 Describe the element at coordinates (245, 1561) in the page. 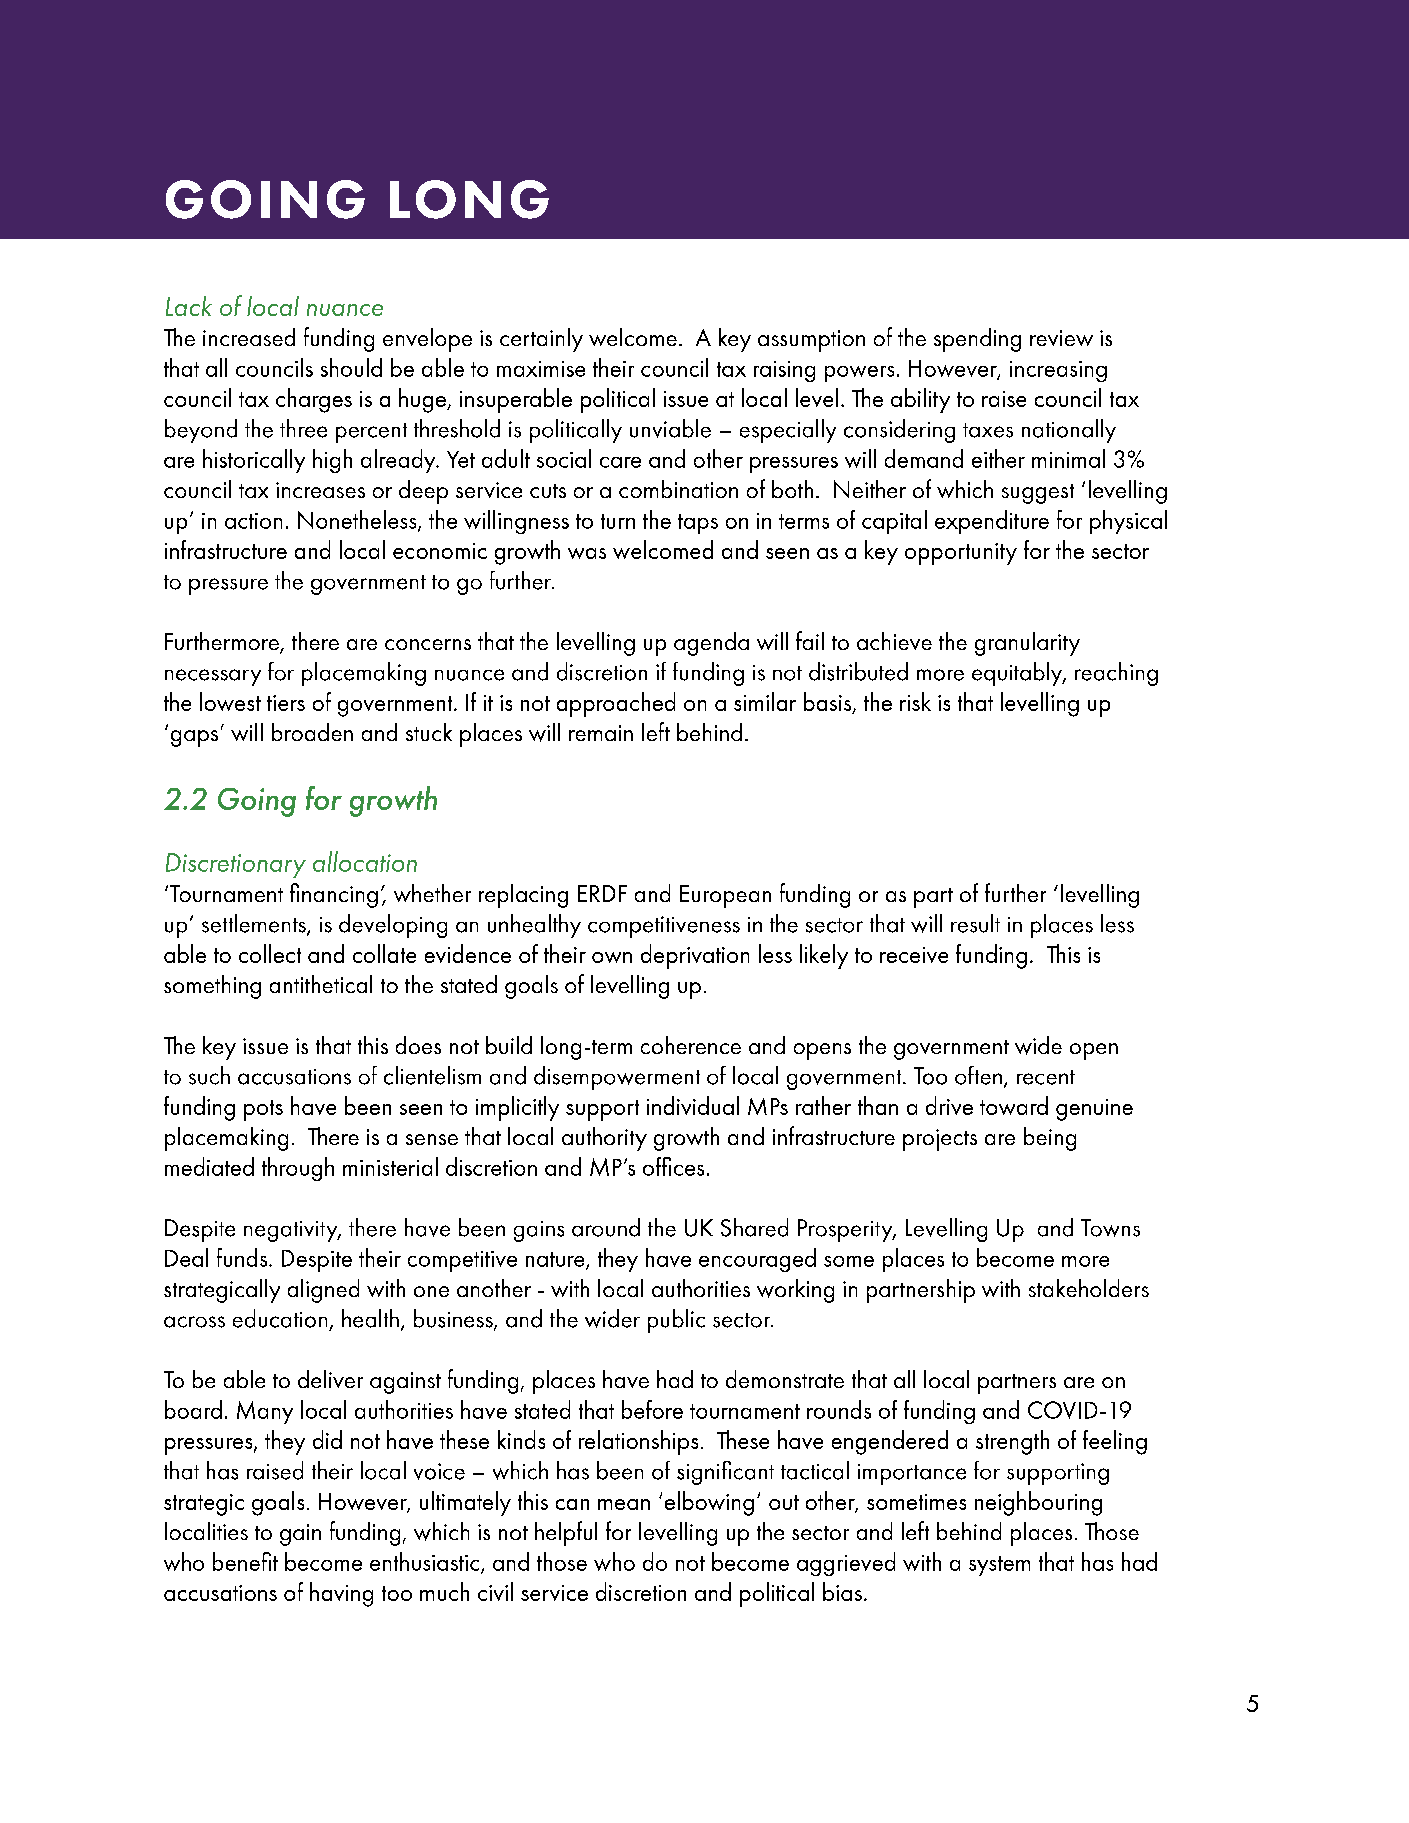

I see `benefit` at that location.
